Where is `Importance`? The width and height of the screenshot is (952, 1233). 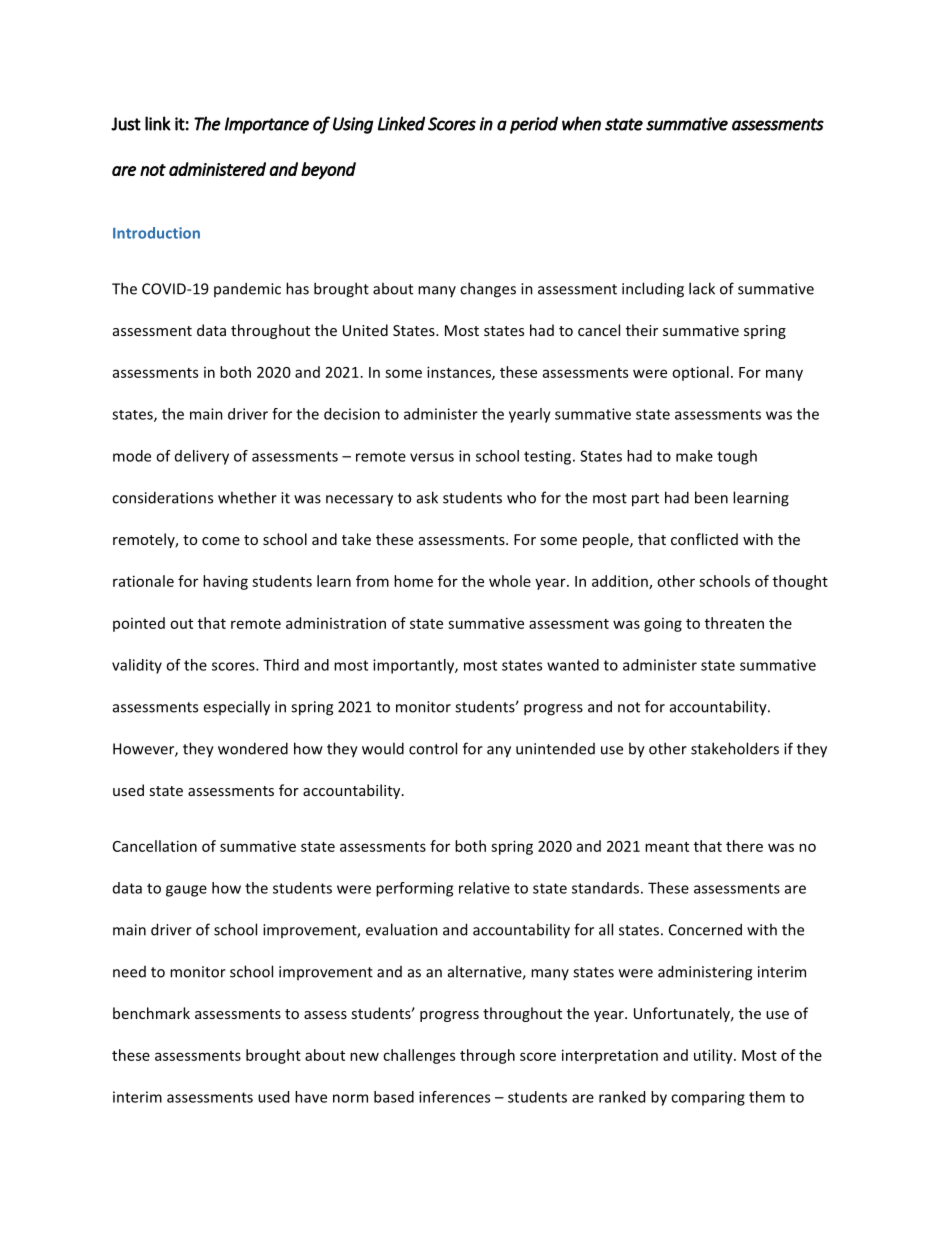 Importance is located at coordinates (267, 125).
